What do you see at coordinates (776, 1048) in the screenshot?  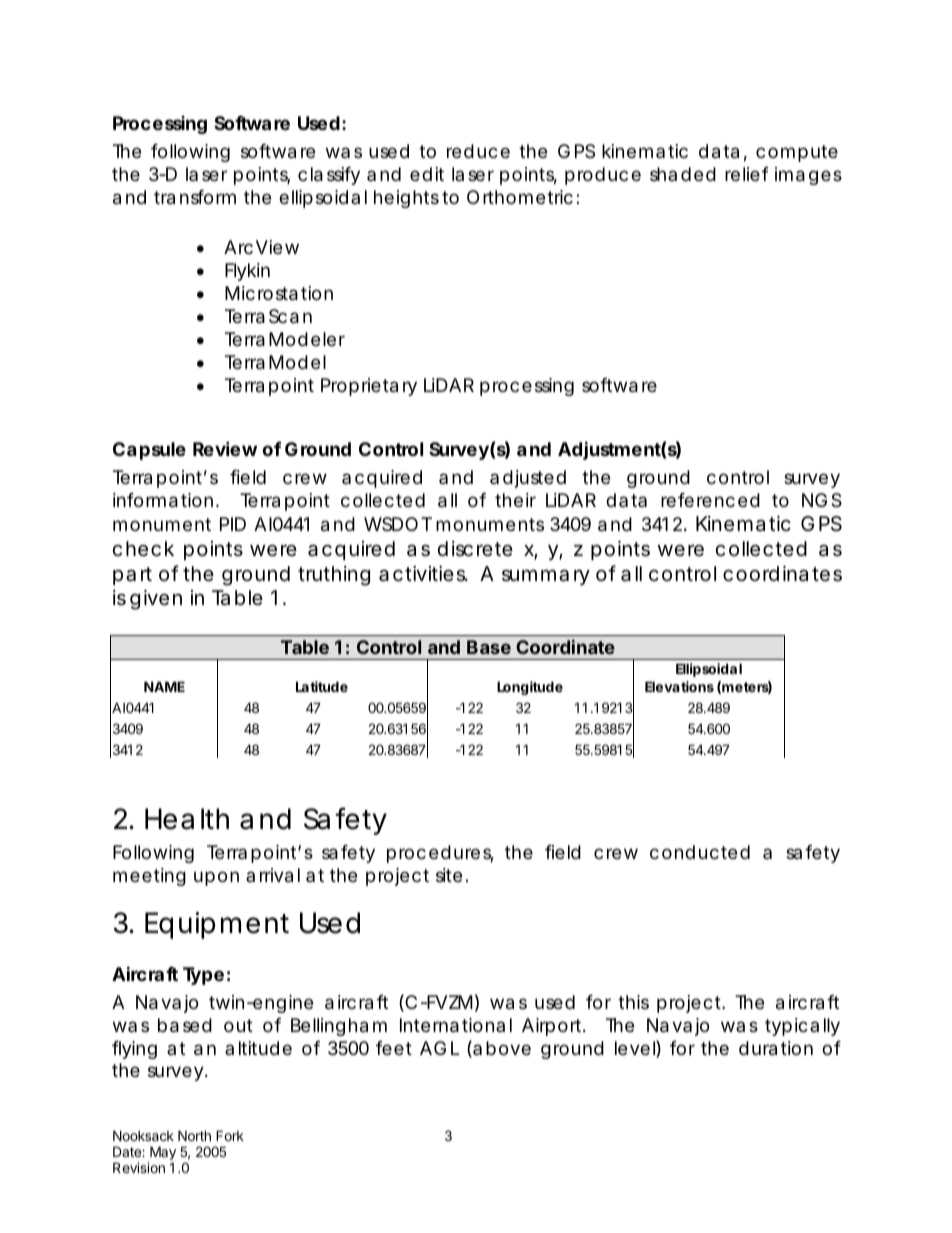 I see `duration` at bounding box center [776, 1048].
